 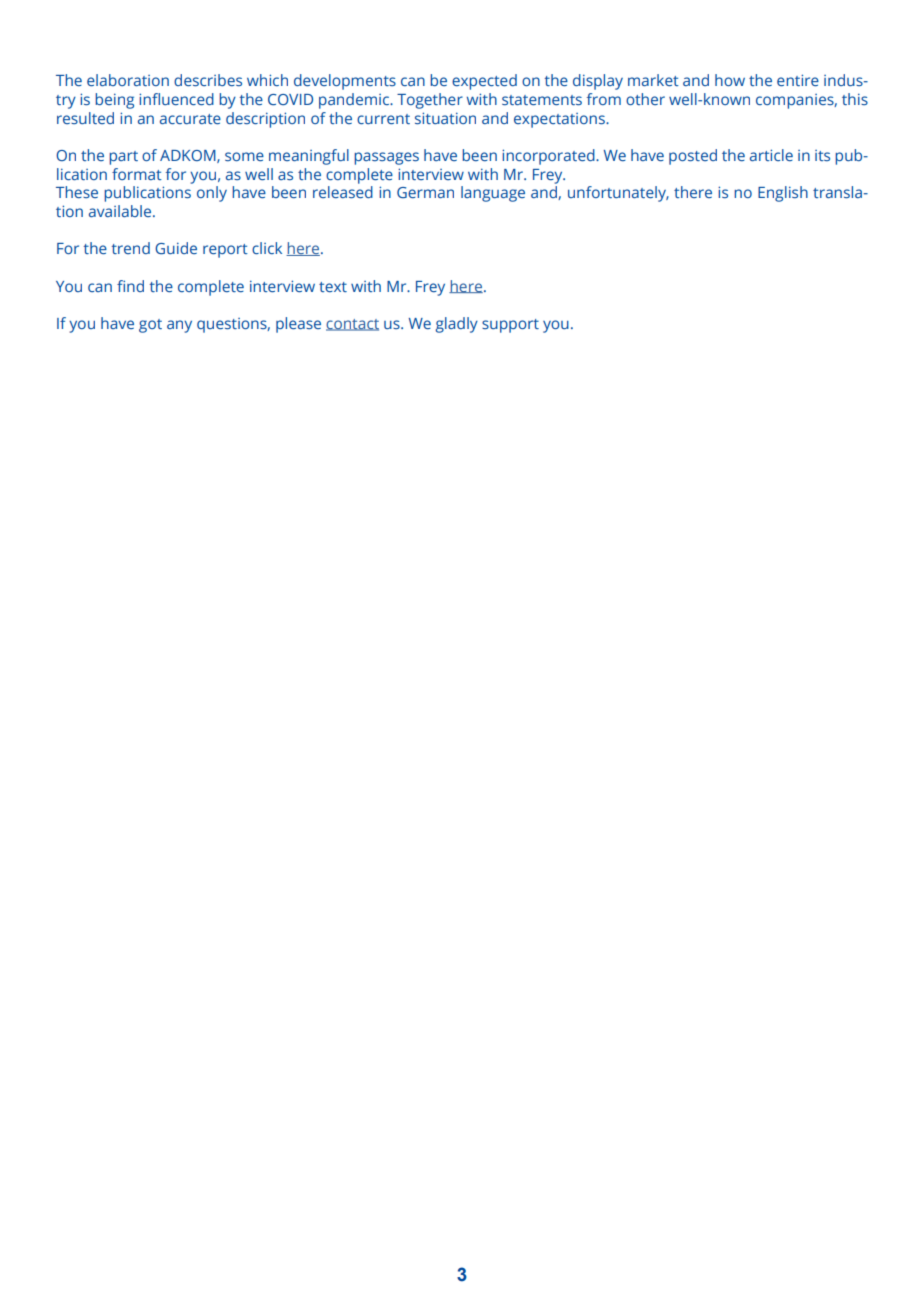 What do you see at coordinates (456, 325) in the document?
I see `gladly` at bounding box center [456, 325].
